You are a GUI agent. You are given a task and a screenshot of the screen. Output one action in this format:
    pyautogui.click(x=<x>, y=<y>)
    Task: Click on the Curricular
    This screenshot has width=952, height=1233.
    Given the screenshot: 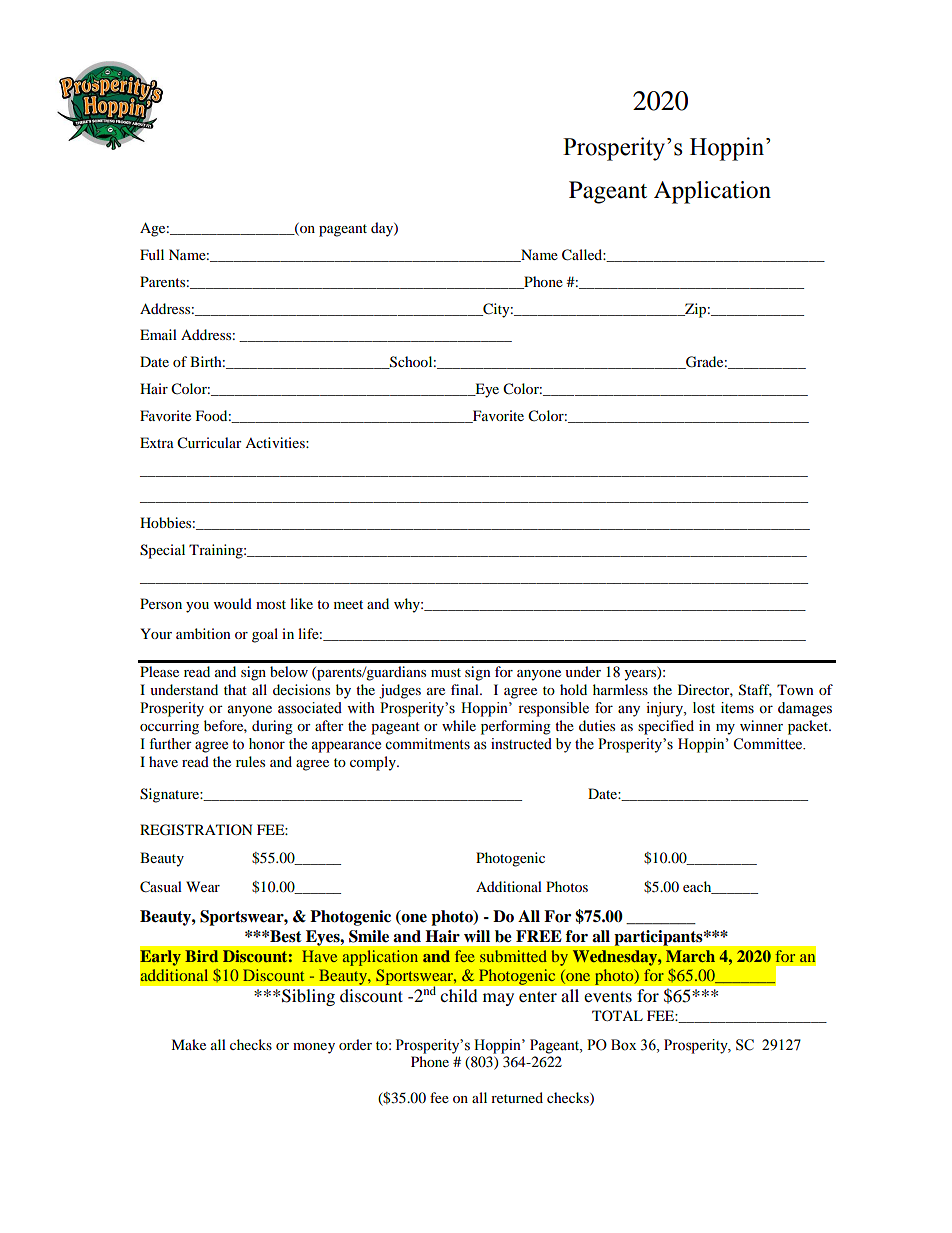 What is the action you would take?
    pyautogui.click(x=209, y=443)
